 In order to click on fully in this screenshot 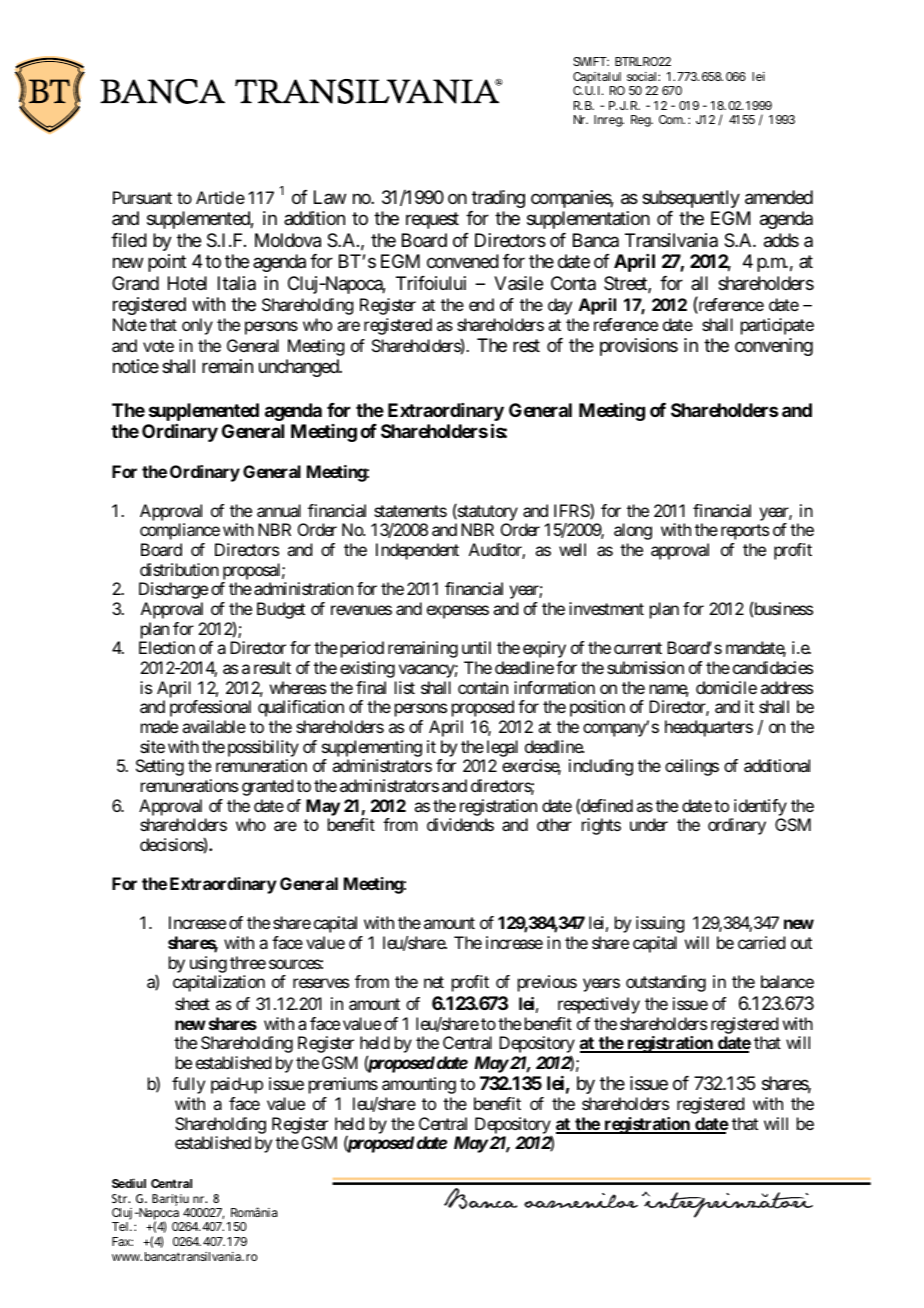, I will do `click(188, 1085)`.
